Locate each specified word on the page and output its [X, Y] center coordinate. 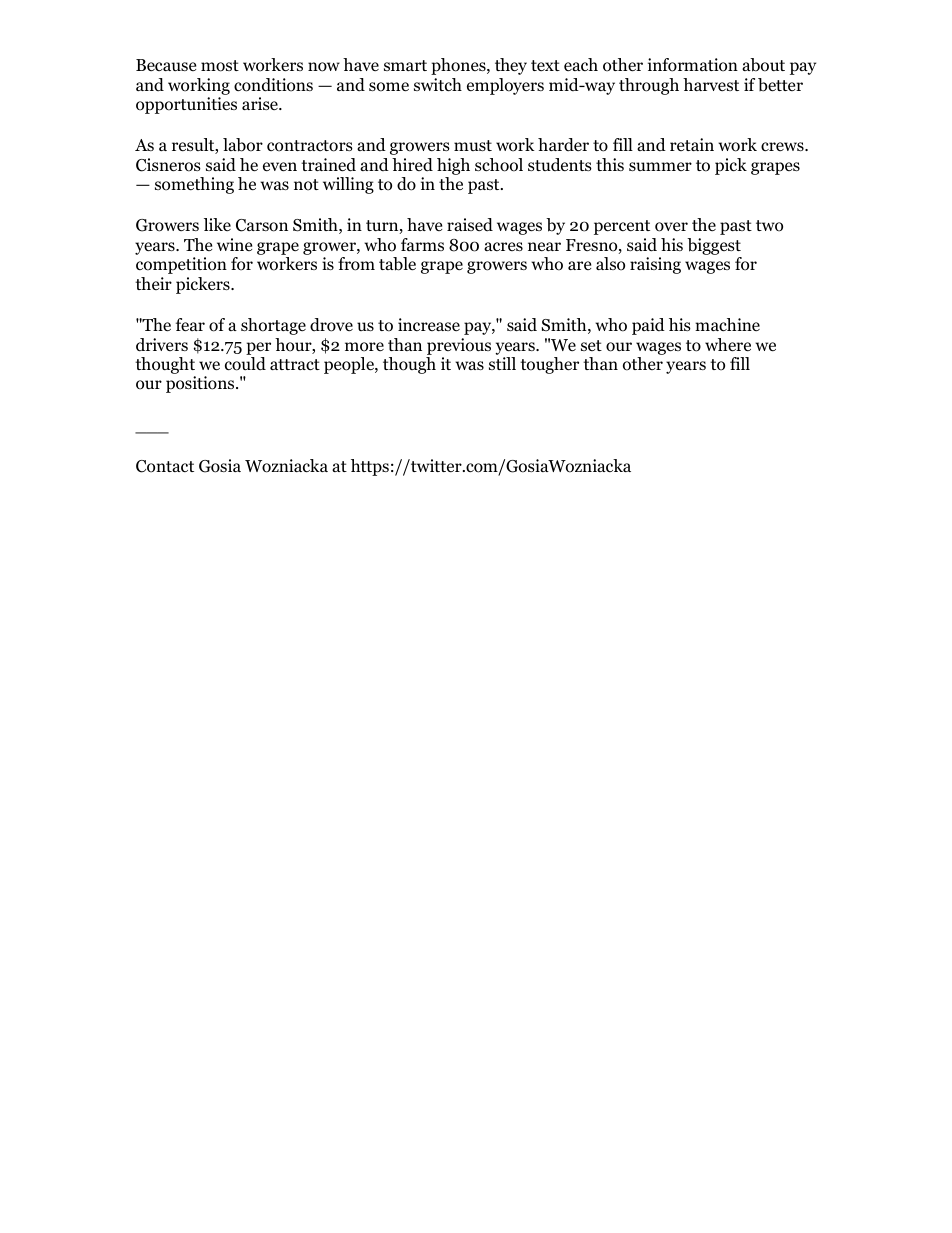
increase [429, 324]
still [502, 363]
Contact [165, 466]
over [671, 227]
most [220, 66]
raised [470, 225]
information [693, 65]
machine [727, 324]
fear [190, 325]
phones [459, 66]
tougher [549, 365]
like [217, 224]
